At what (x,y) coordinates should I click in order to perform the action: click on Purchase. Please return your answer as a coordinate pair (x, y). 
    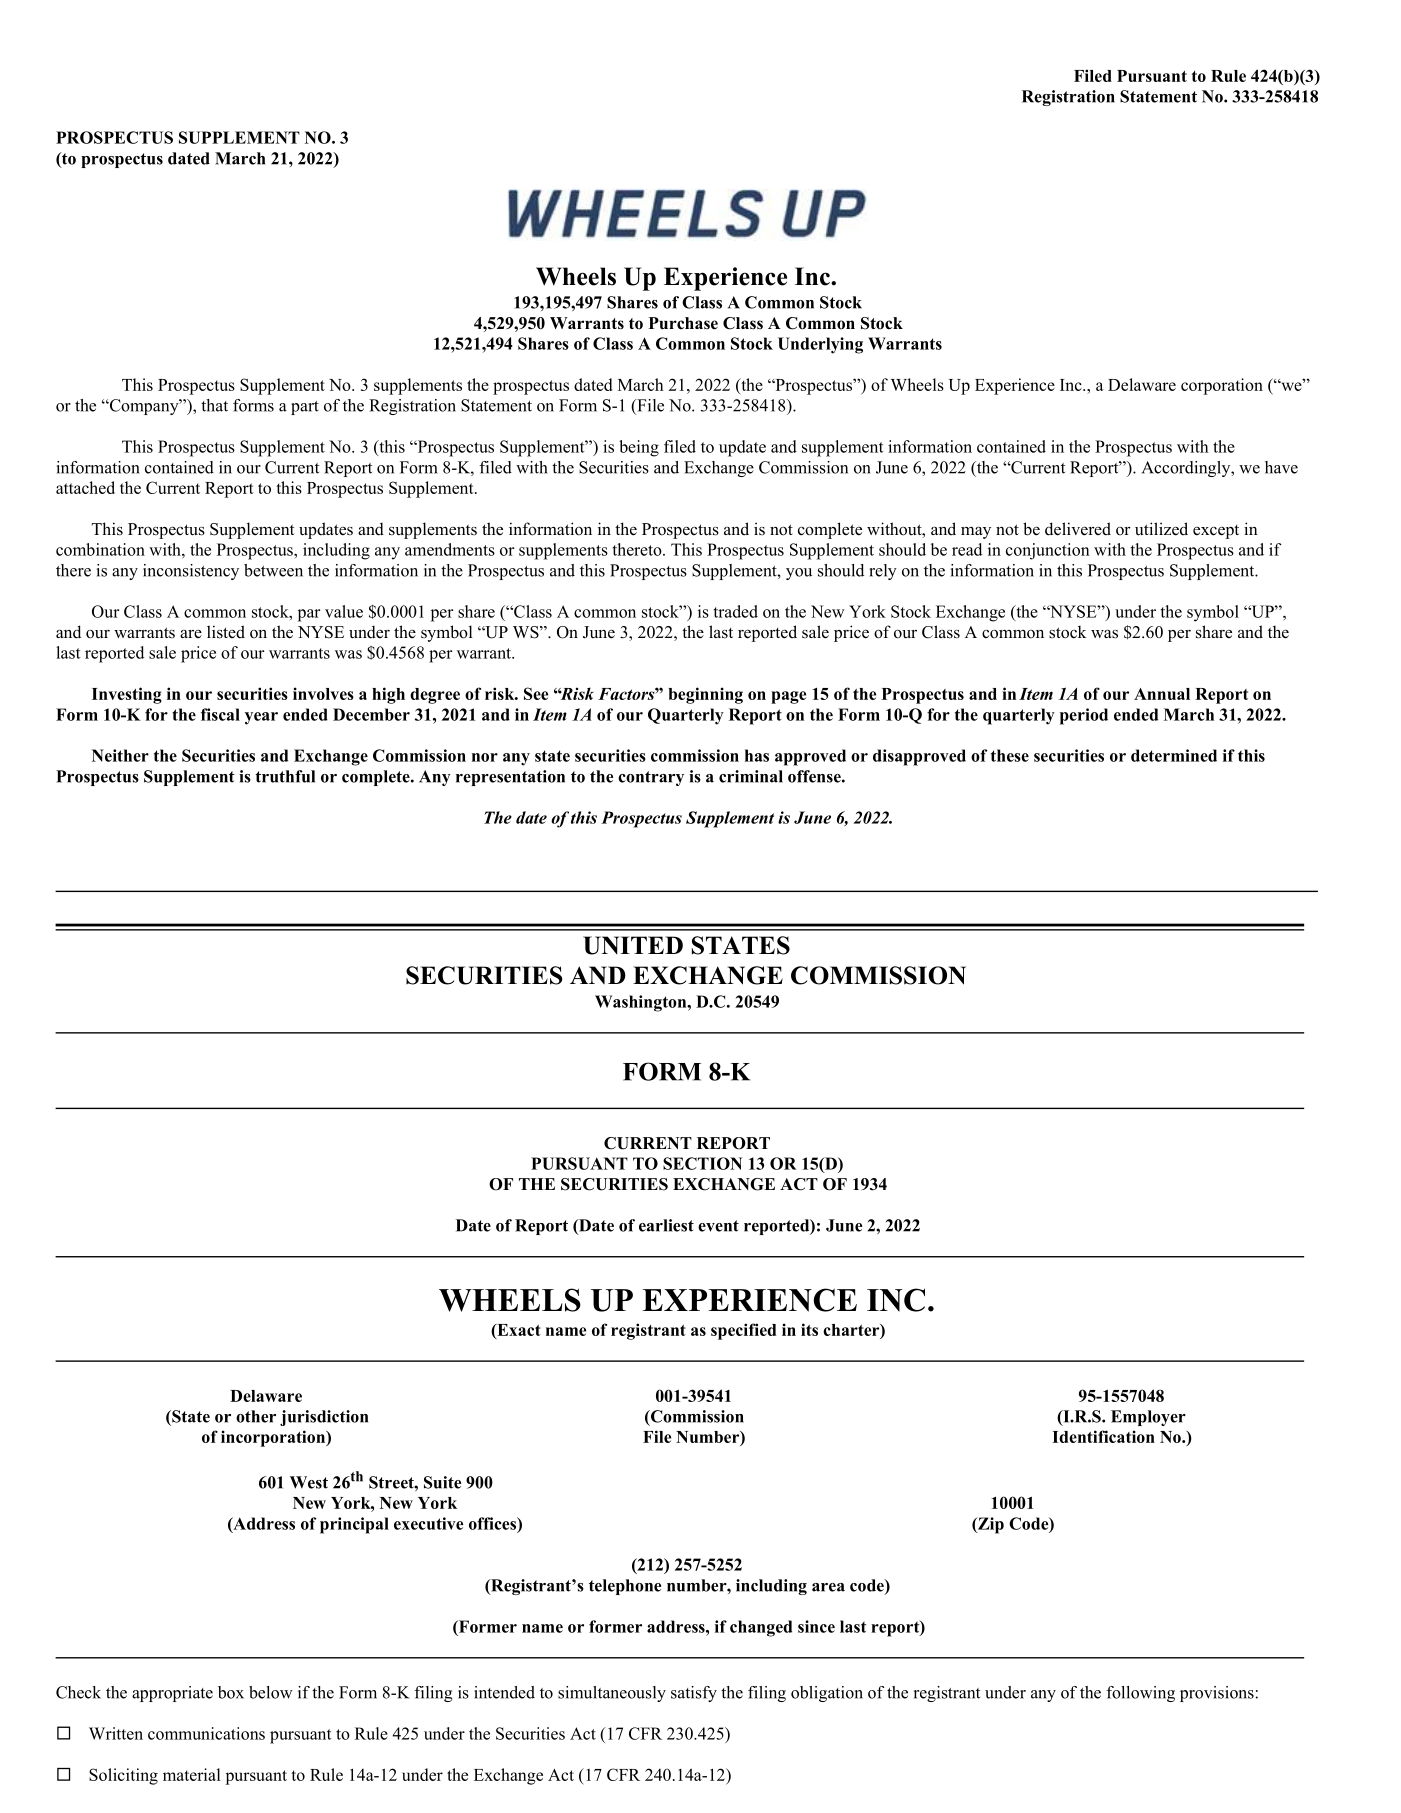
    Looking at the image, I should click on (683, 323).
